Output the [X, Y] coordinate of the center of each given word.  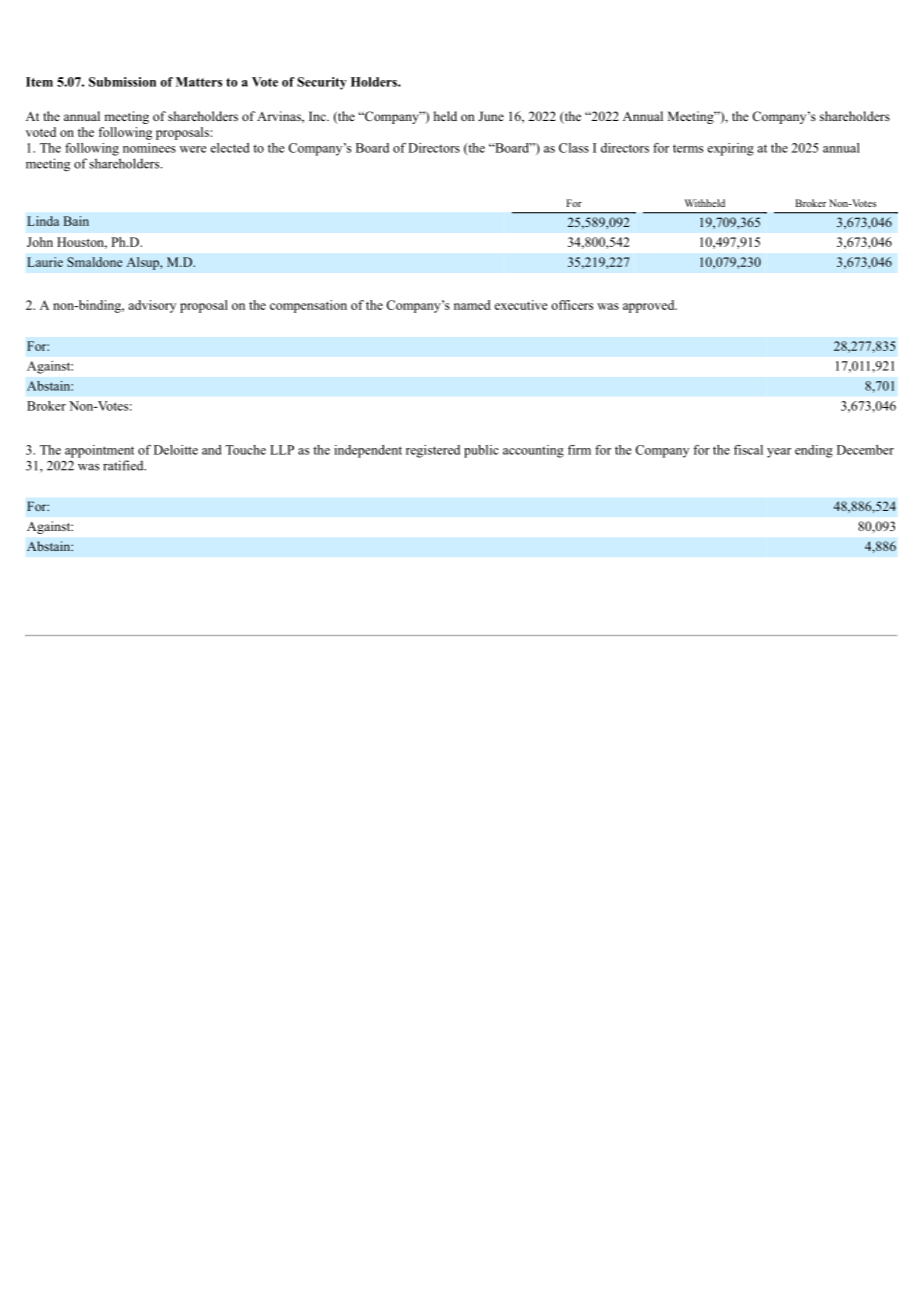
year [779, 453]
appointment [99, 451]
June [491, 116]
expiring [730, 149]
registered [433, 451]
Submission [122, 82]
